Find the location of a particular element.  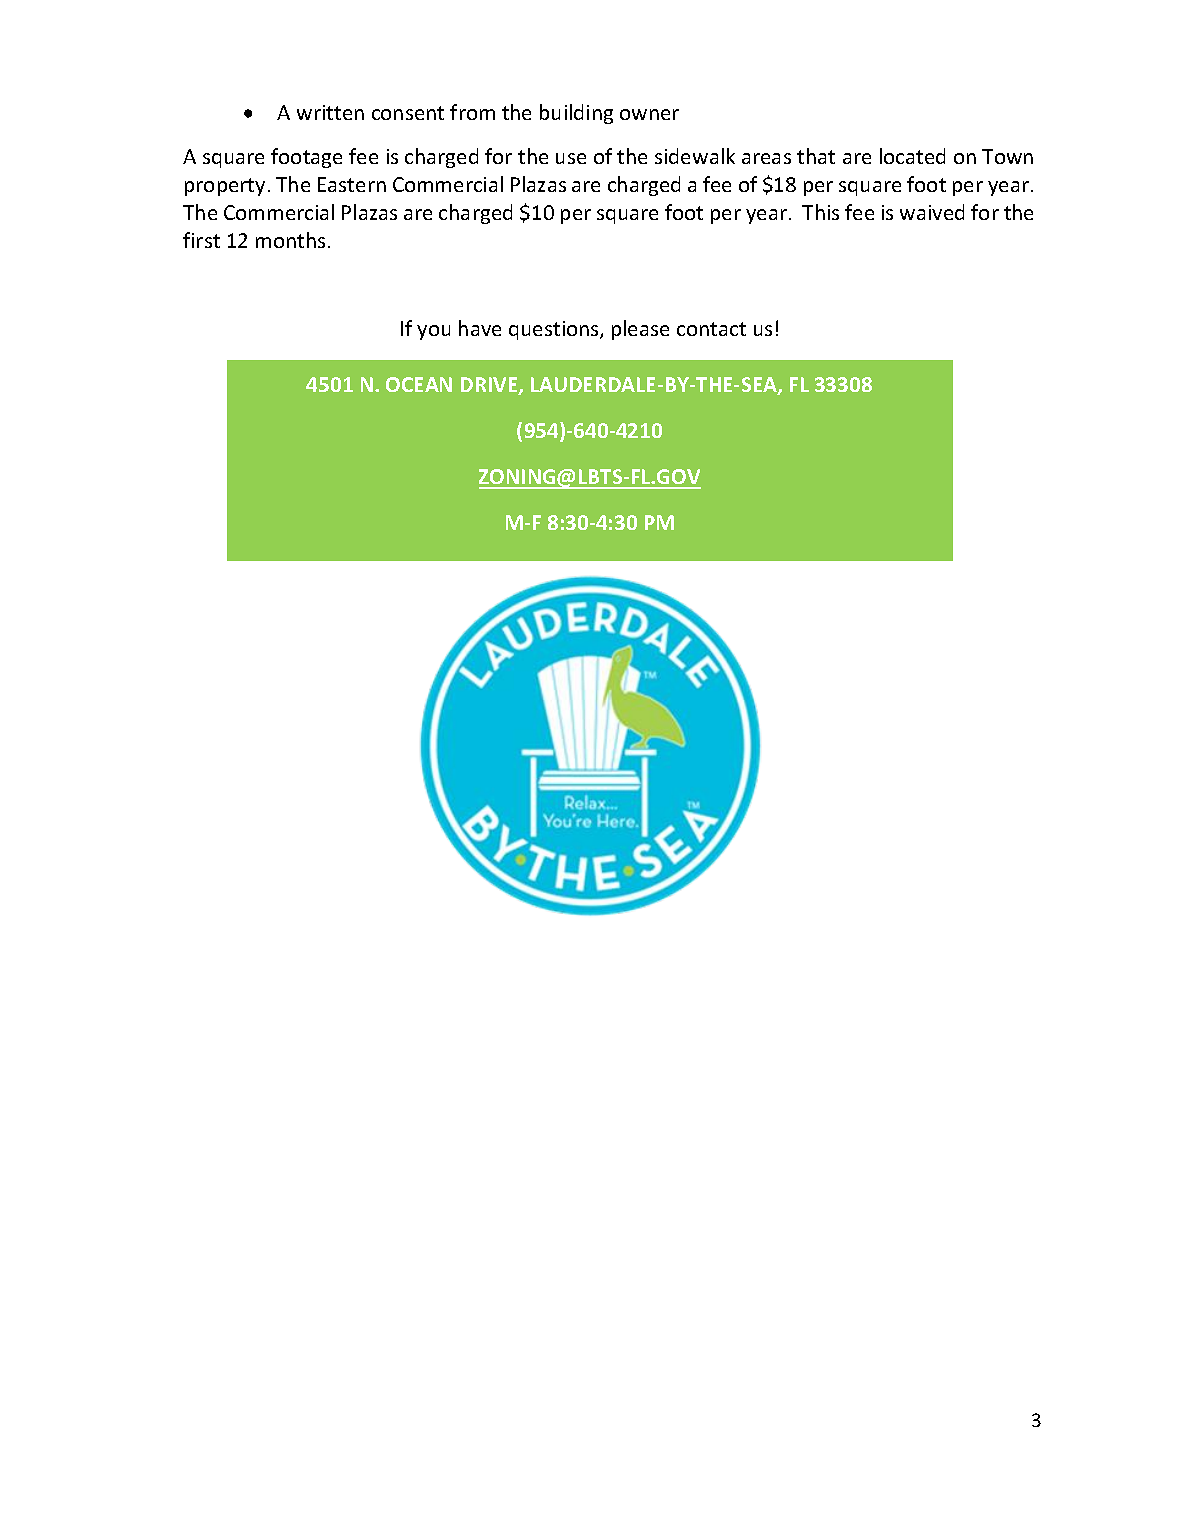

contact is located at coordinates (711, 329).
